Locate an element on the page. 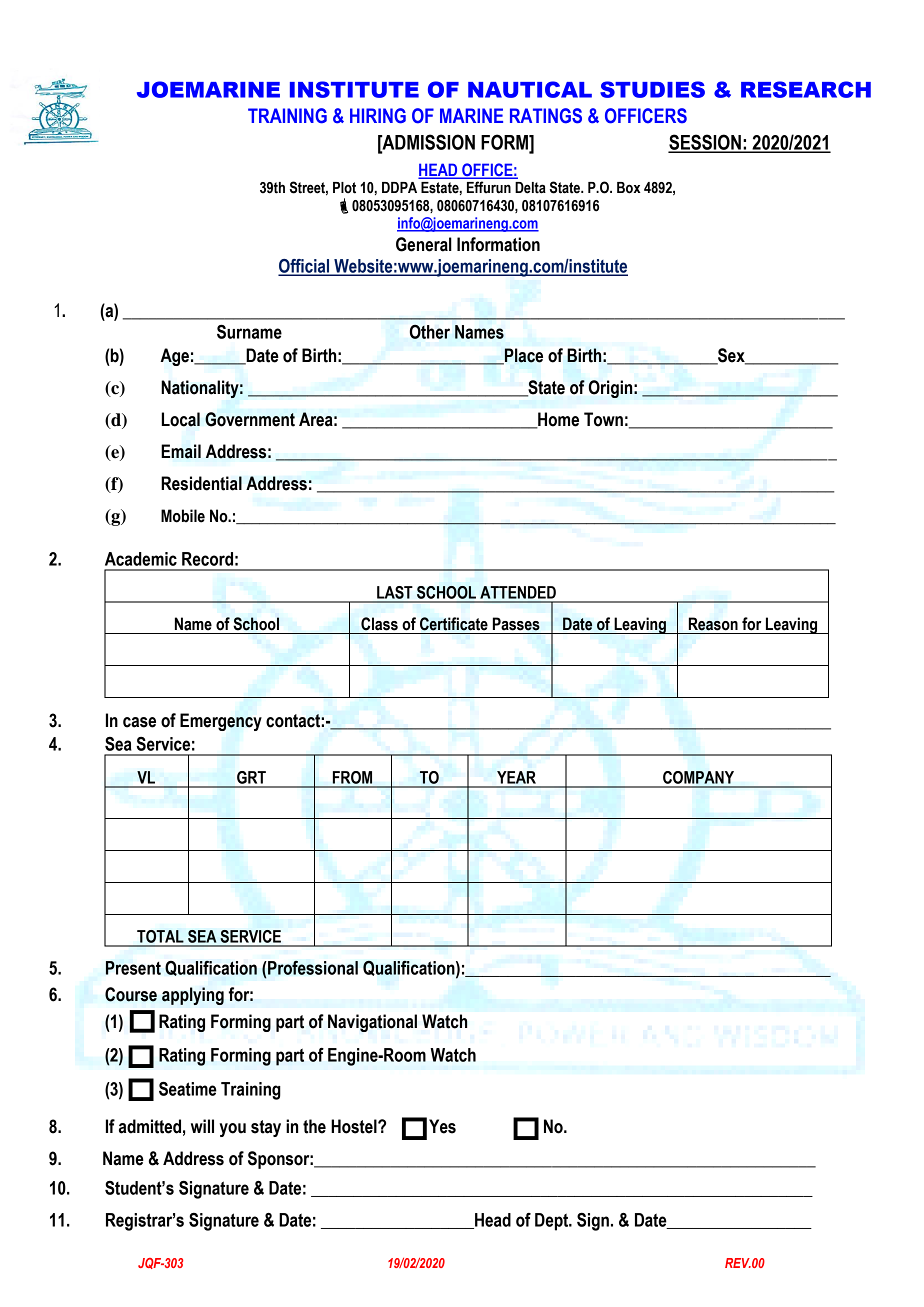 This page has height=1307, width=924. Plot is located at coordinates (344, 188).
